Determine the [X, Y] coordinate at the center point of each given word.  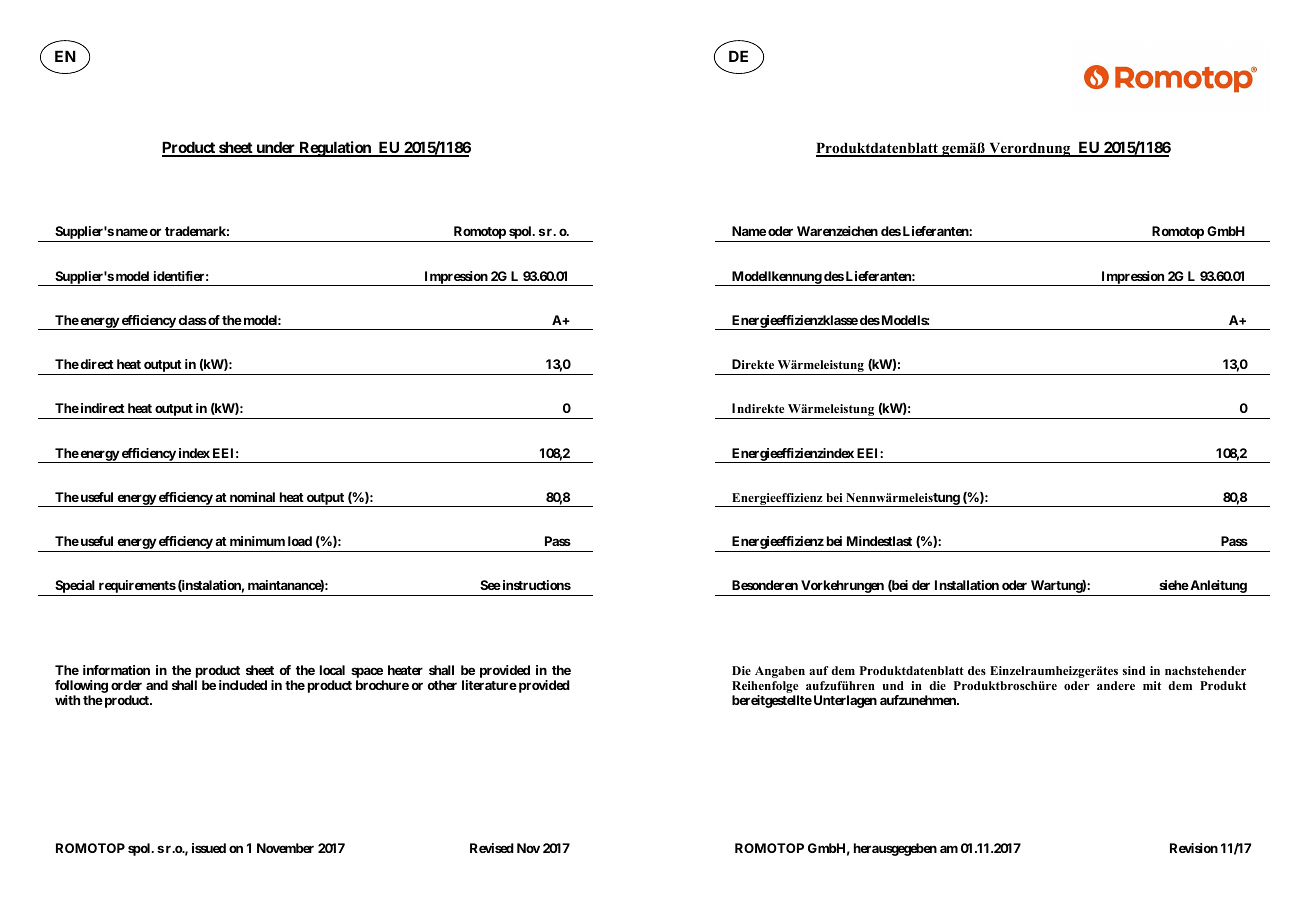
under [276, 148]
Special [75, 588]
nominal [252, 497]
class [192, 320]
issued [209, 848]
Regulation [335, 149]
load [300, 541]
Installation [967, 585]
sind [1134, 670]
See [490, 585]
